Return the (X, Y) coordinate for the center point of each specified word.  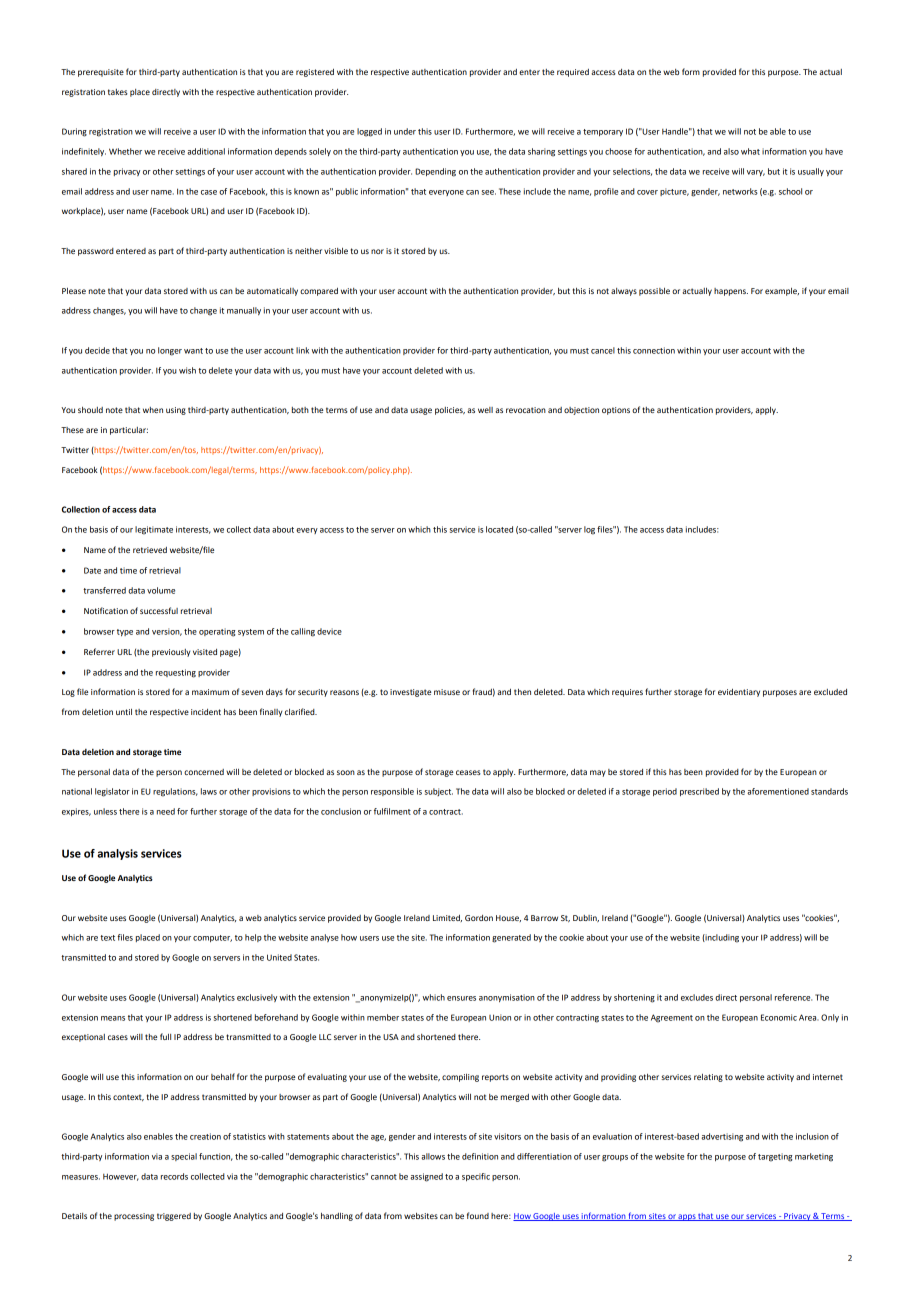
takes (118, 92)
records (174, 1176)
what (750, 151)
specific (476, 1177)
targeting (775, 1157)
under (405, 131)
